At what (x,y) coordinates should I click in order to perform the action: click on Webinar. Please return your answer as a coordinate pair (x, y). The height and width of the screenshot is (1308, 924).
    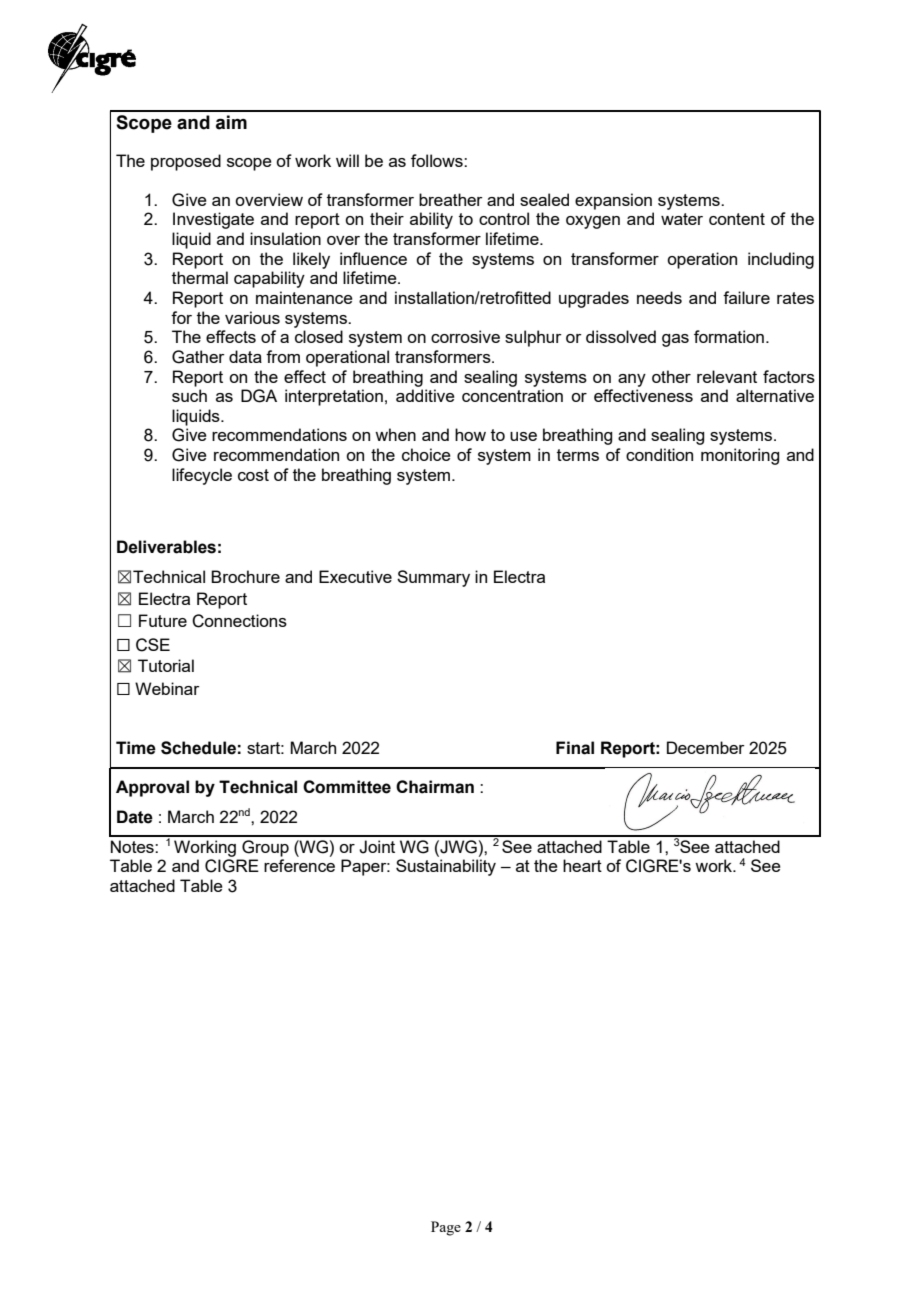
    Looking at the image, I should click on (167, 688).
